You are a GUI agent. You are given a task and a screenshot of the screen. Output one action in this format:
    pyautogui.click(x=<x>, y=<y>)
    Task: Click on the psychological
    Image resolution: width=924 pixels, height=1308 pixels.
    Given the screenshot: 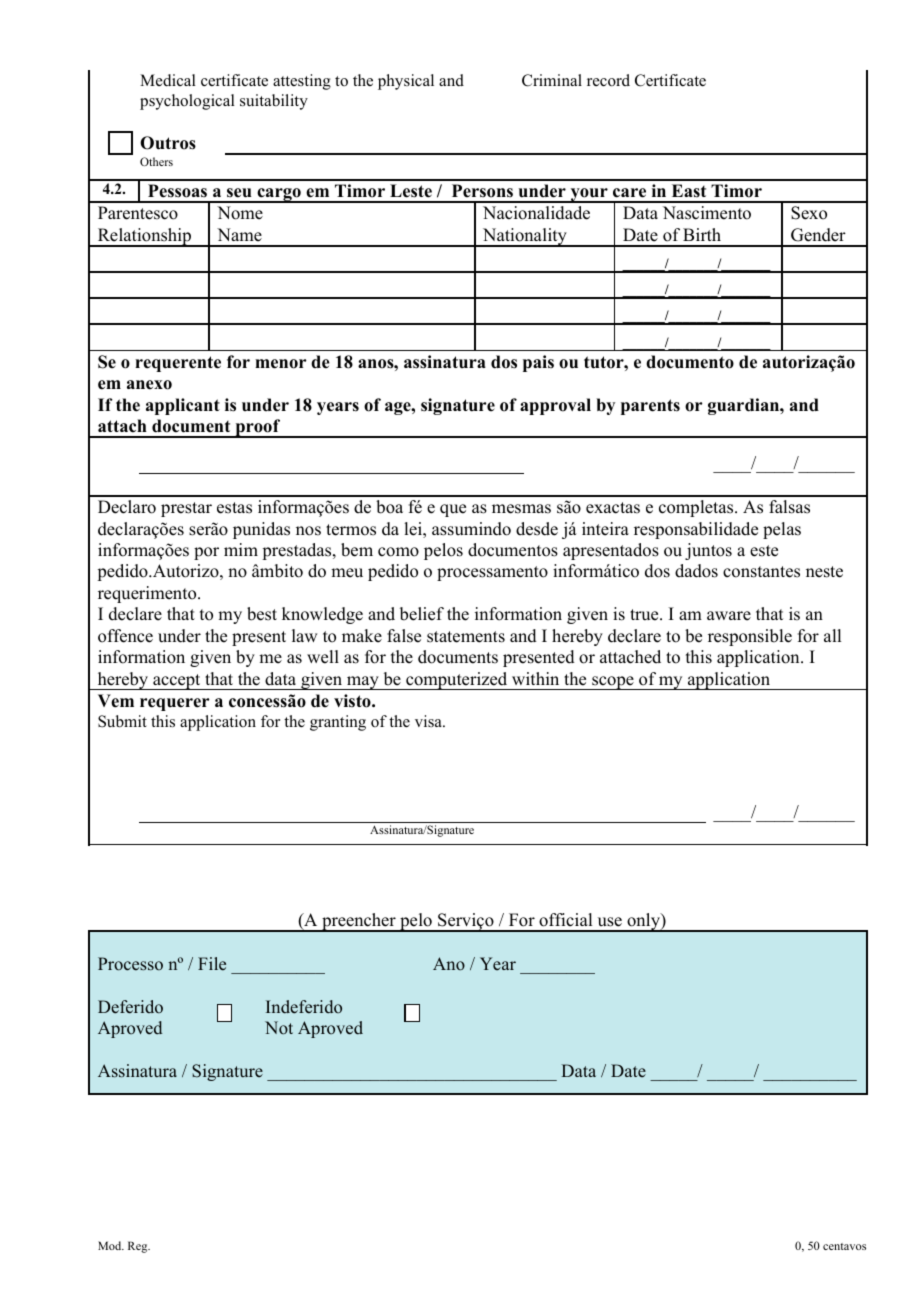 What is the action you would take?
    pyautogui.click(x=187, y=102)
